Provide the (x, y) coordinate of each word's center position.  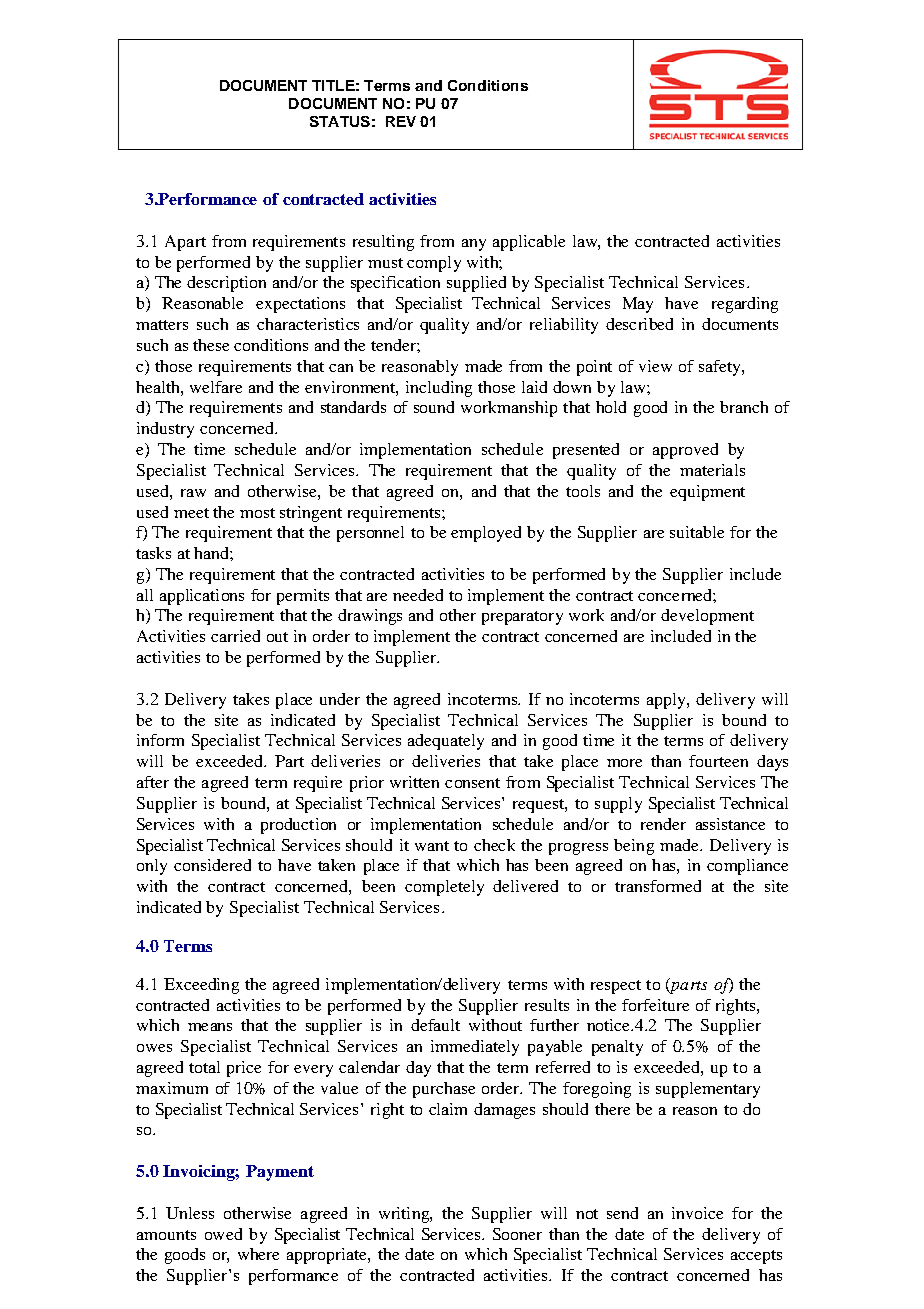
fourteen (718, 761)
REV (401, 121)
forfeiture (655, 1005)
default (435, 1025)
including (439, 389)
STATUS (340, 121)
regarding (745, 305)
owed (223, 1234)
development (707, 617)
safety (721, 368)
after (153, 782)
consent (472, 783)
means (210, 1027)
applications (202, 597)
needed (418, 595)
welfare (216, 387)
